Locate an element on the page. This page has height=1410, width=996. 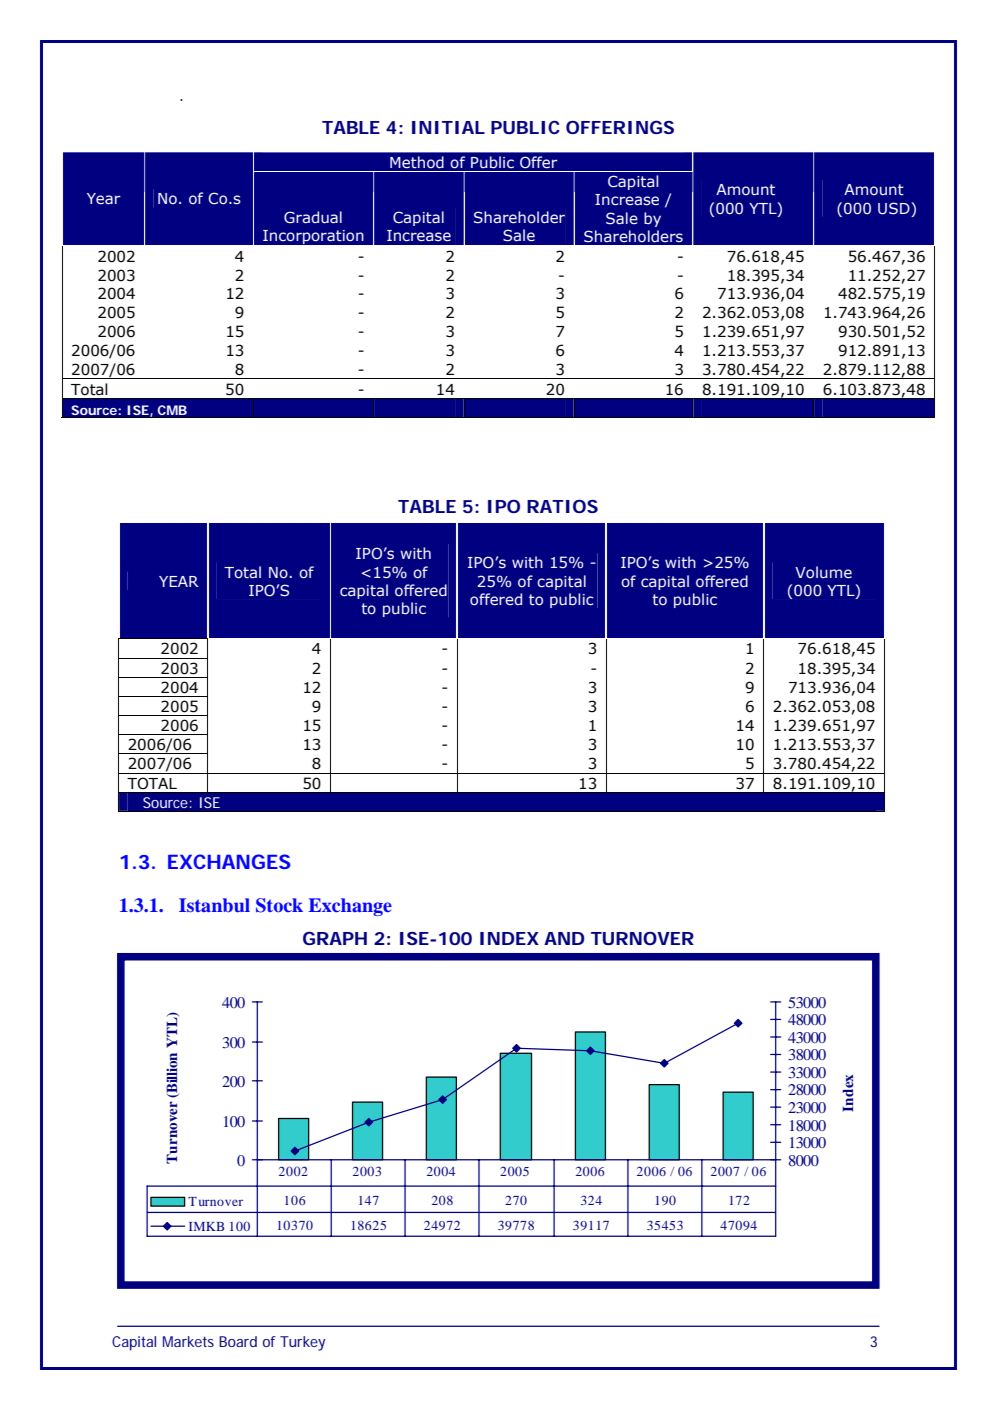
Method is located at coordinates (416, 162).
